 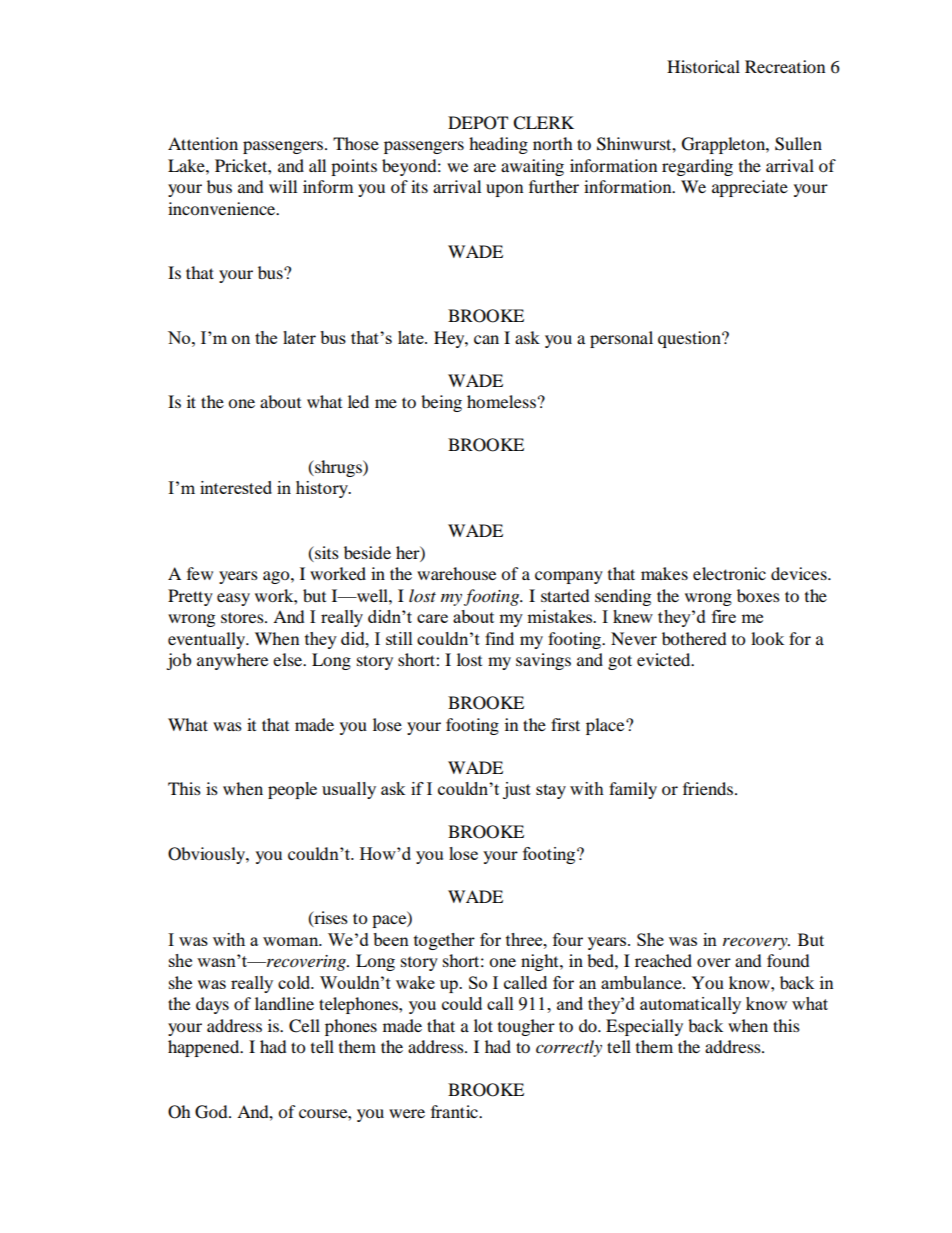 I want to click on electronic, so click(x=729, y=573).
